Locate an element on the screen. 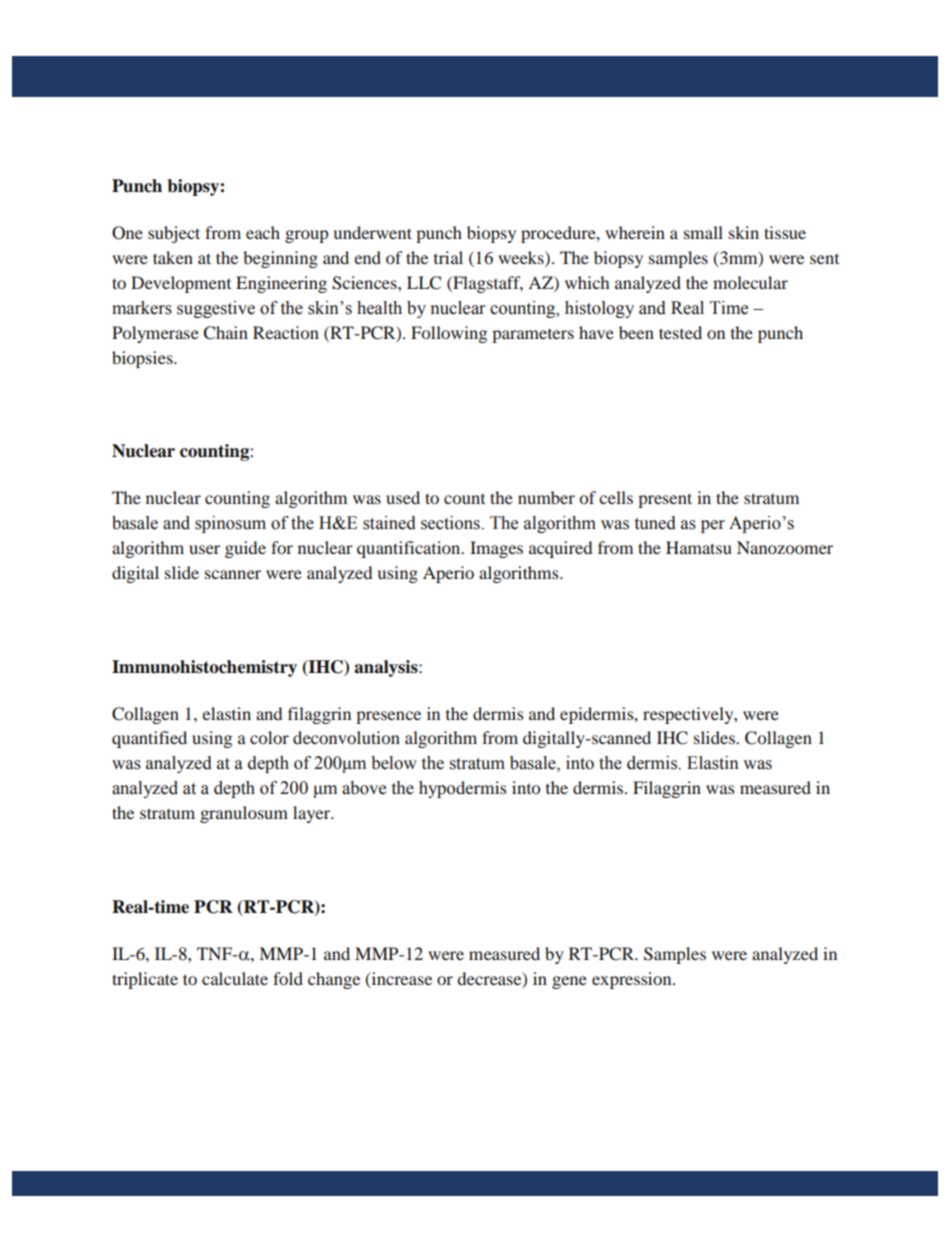  spinosum is located at coordinates (230, 524).
